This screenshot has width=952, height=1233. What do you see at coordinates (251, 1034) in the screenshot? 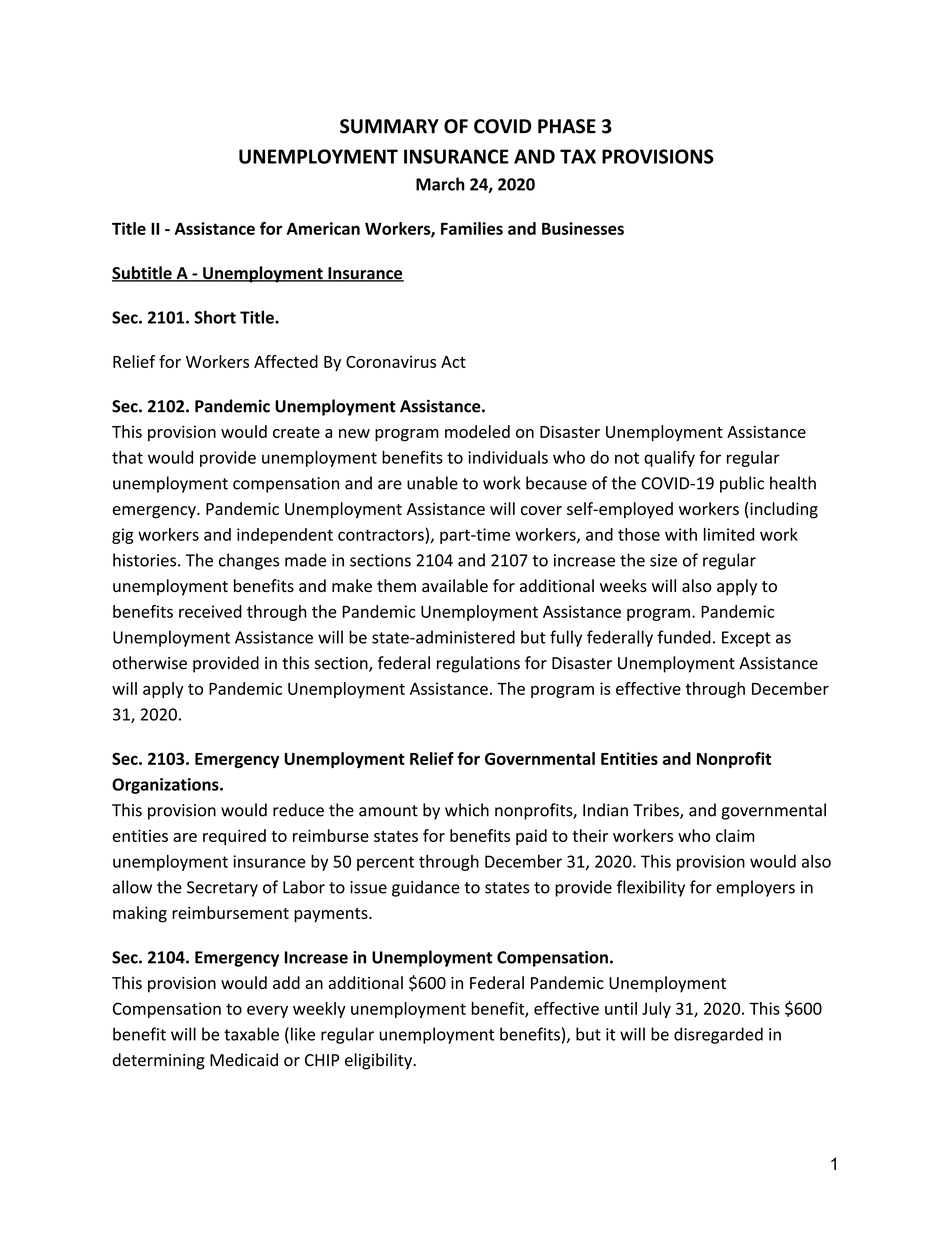
I see `taxable` at bounding box center [251, 1034].
